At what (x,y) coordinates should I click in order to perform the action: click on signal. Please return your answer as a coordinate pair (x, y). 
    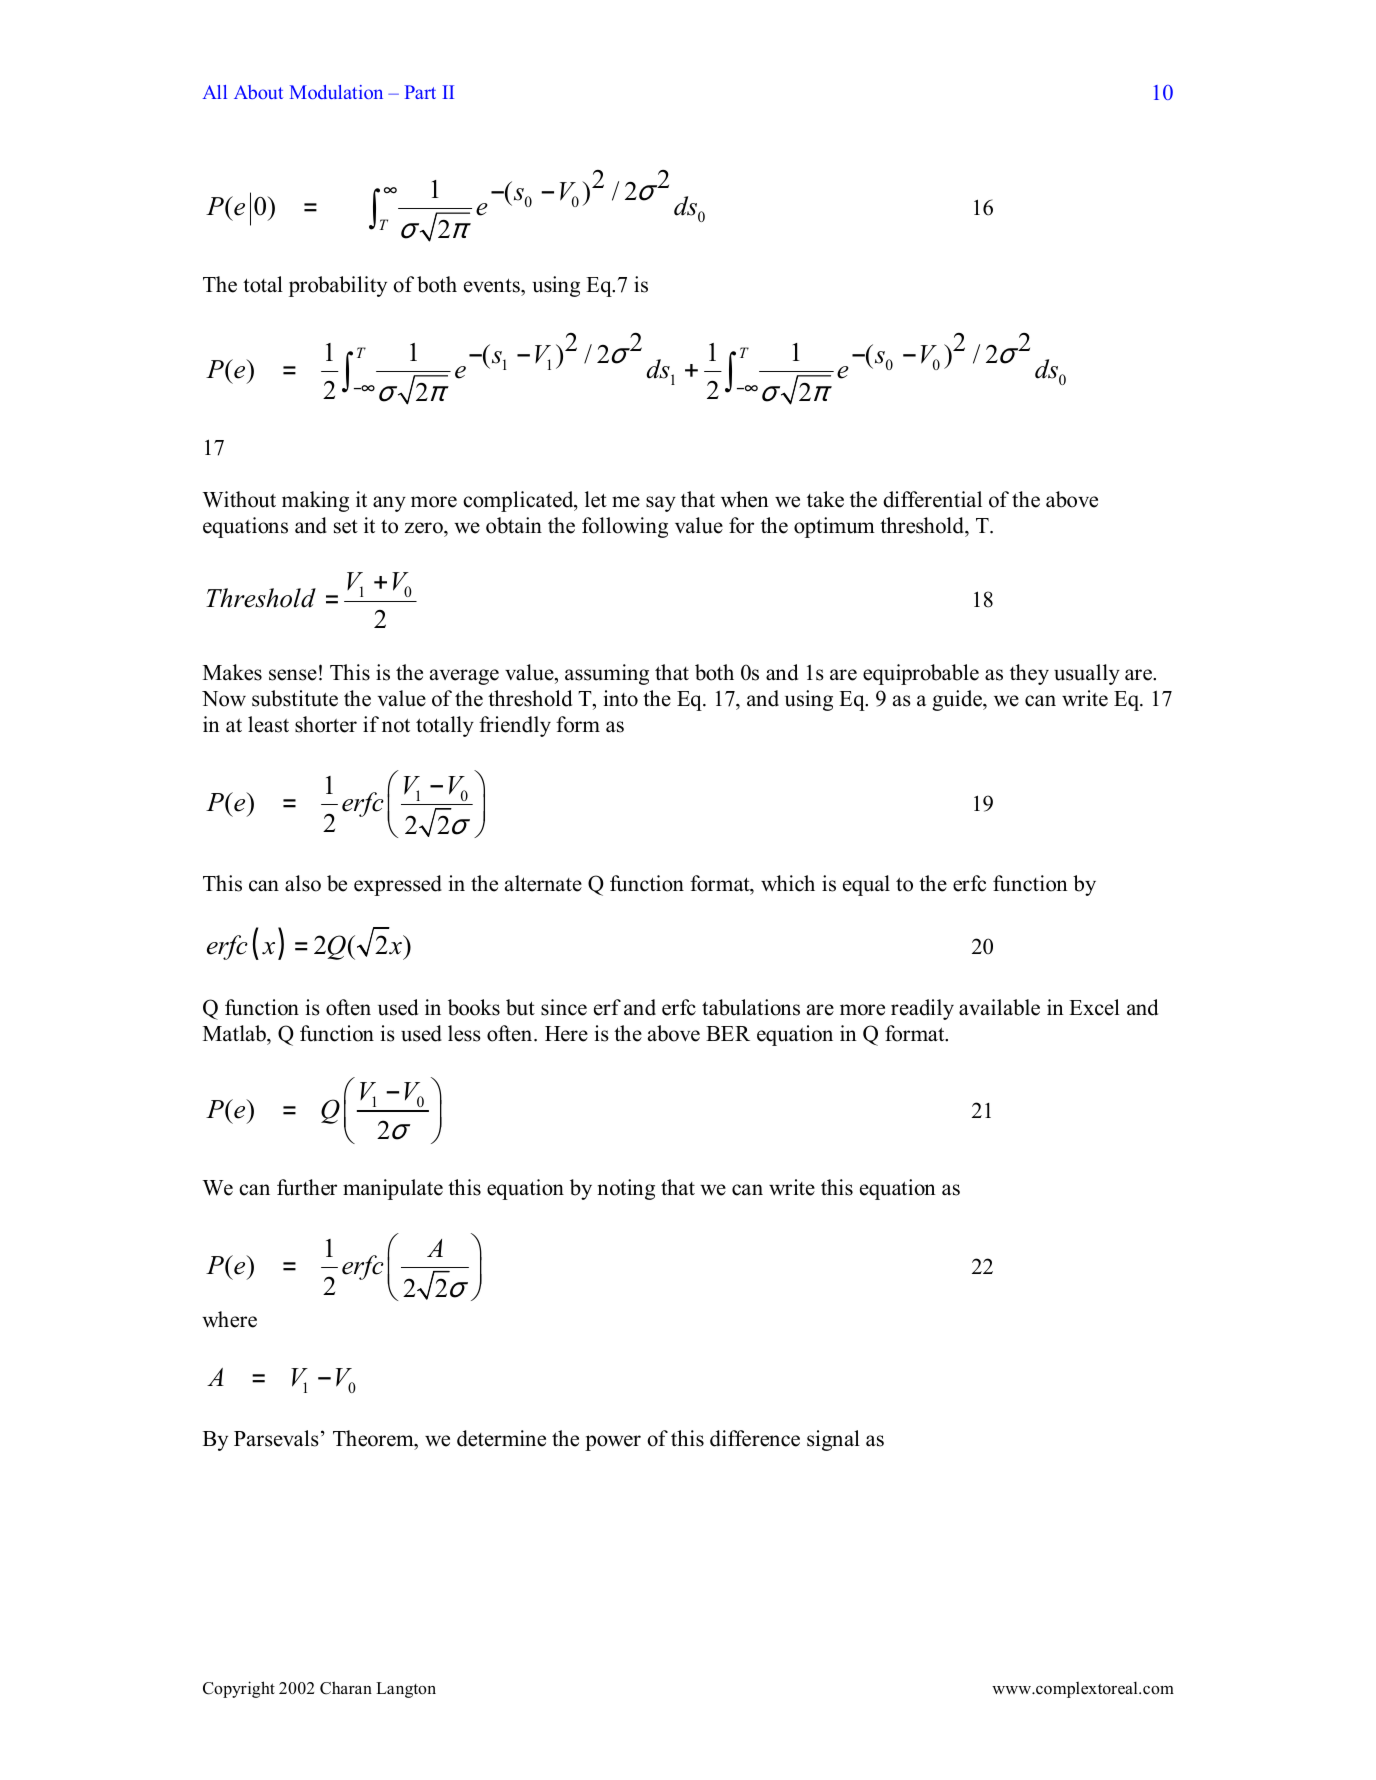
    Looking at the image, I should click on (833, 1440).
